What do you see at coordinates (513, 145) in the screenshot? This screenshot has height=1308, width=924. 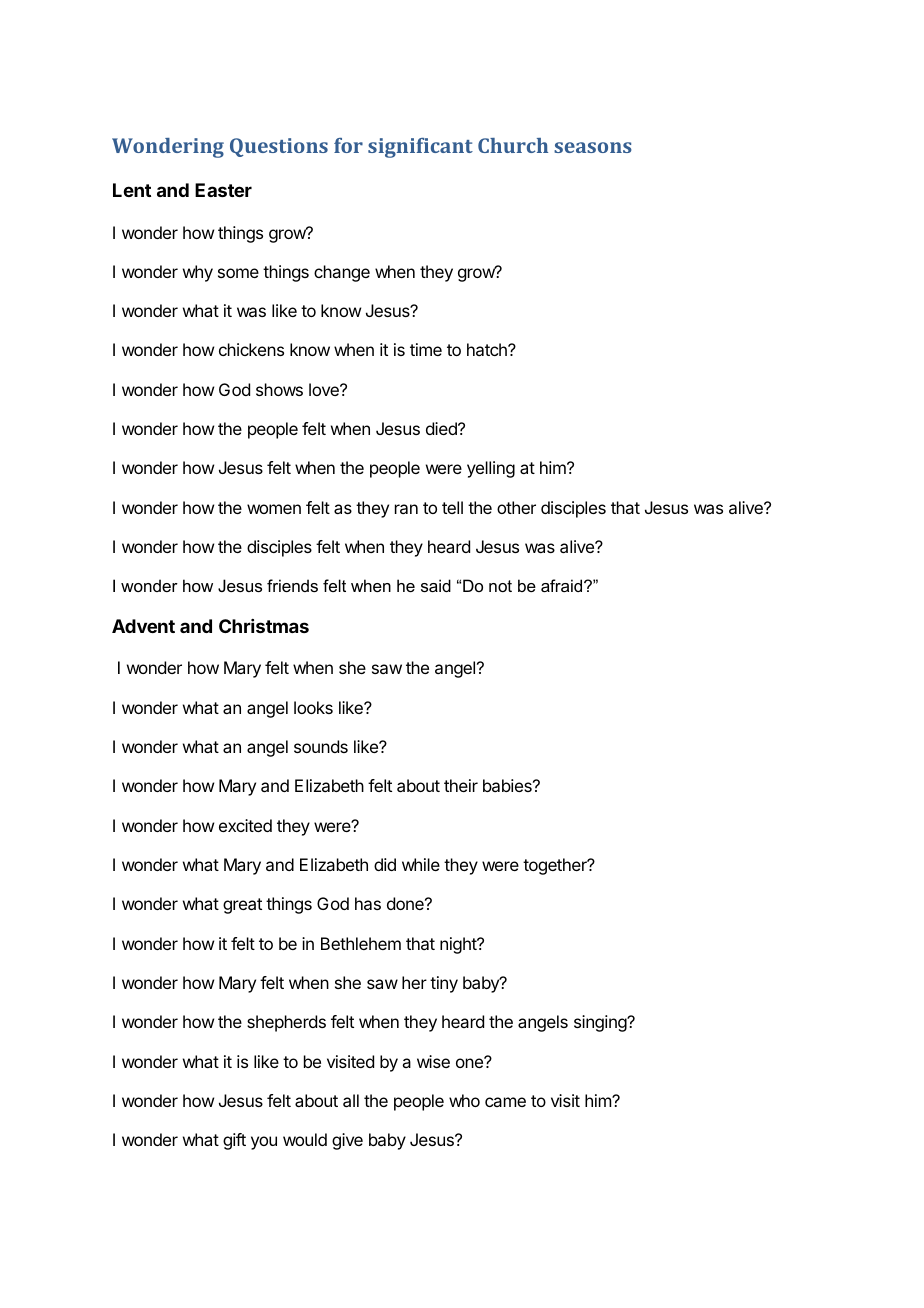 I see `Church` at bounding box center [513, 145].
